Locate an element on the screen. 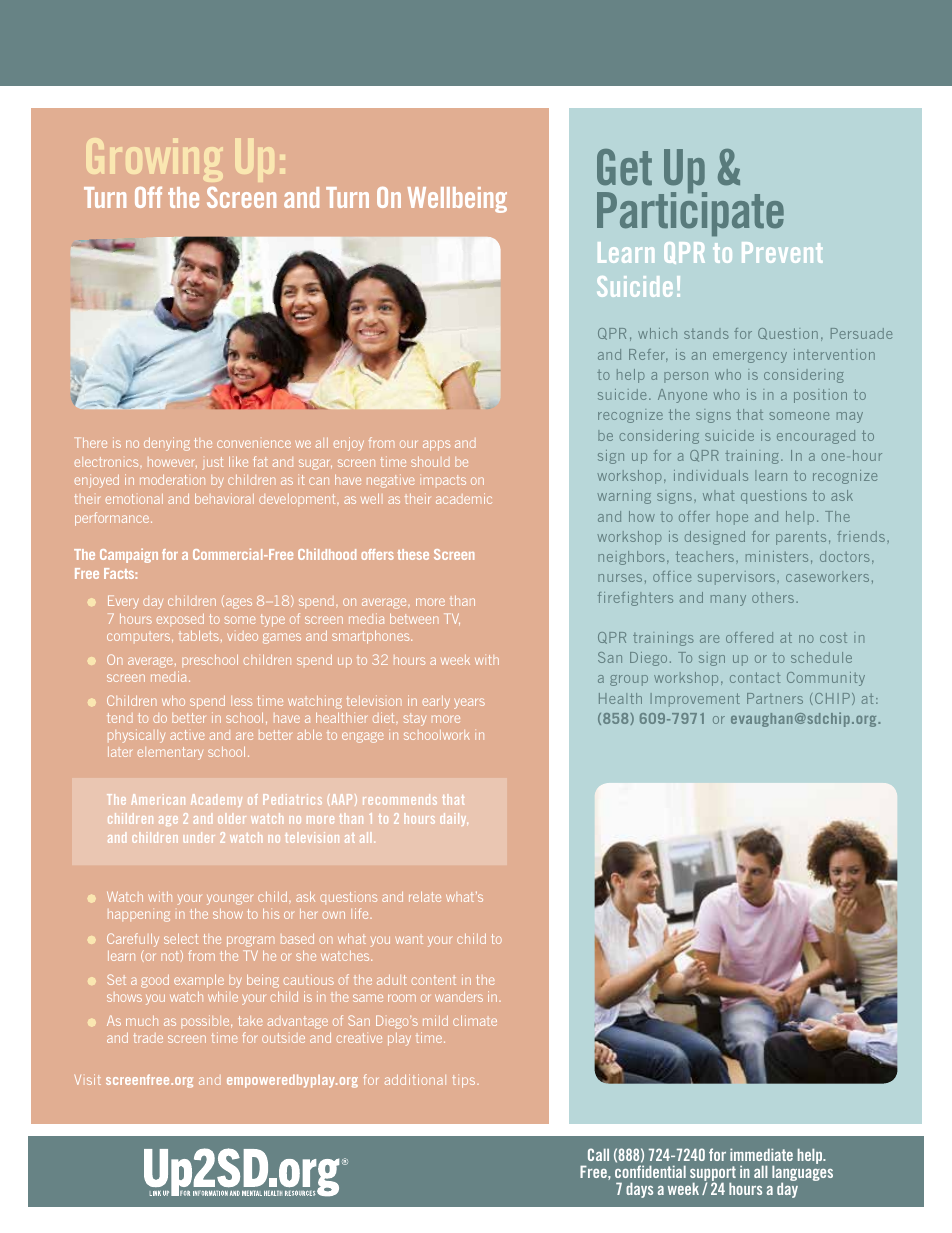 Image resolution: width=952 pixels, height=1233 pixels. contact is located at coordinates (755, 677).
